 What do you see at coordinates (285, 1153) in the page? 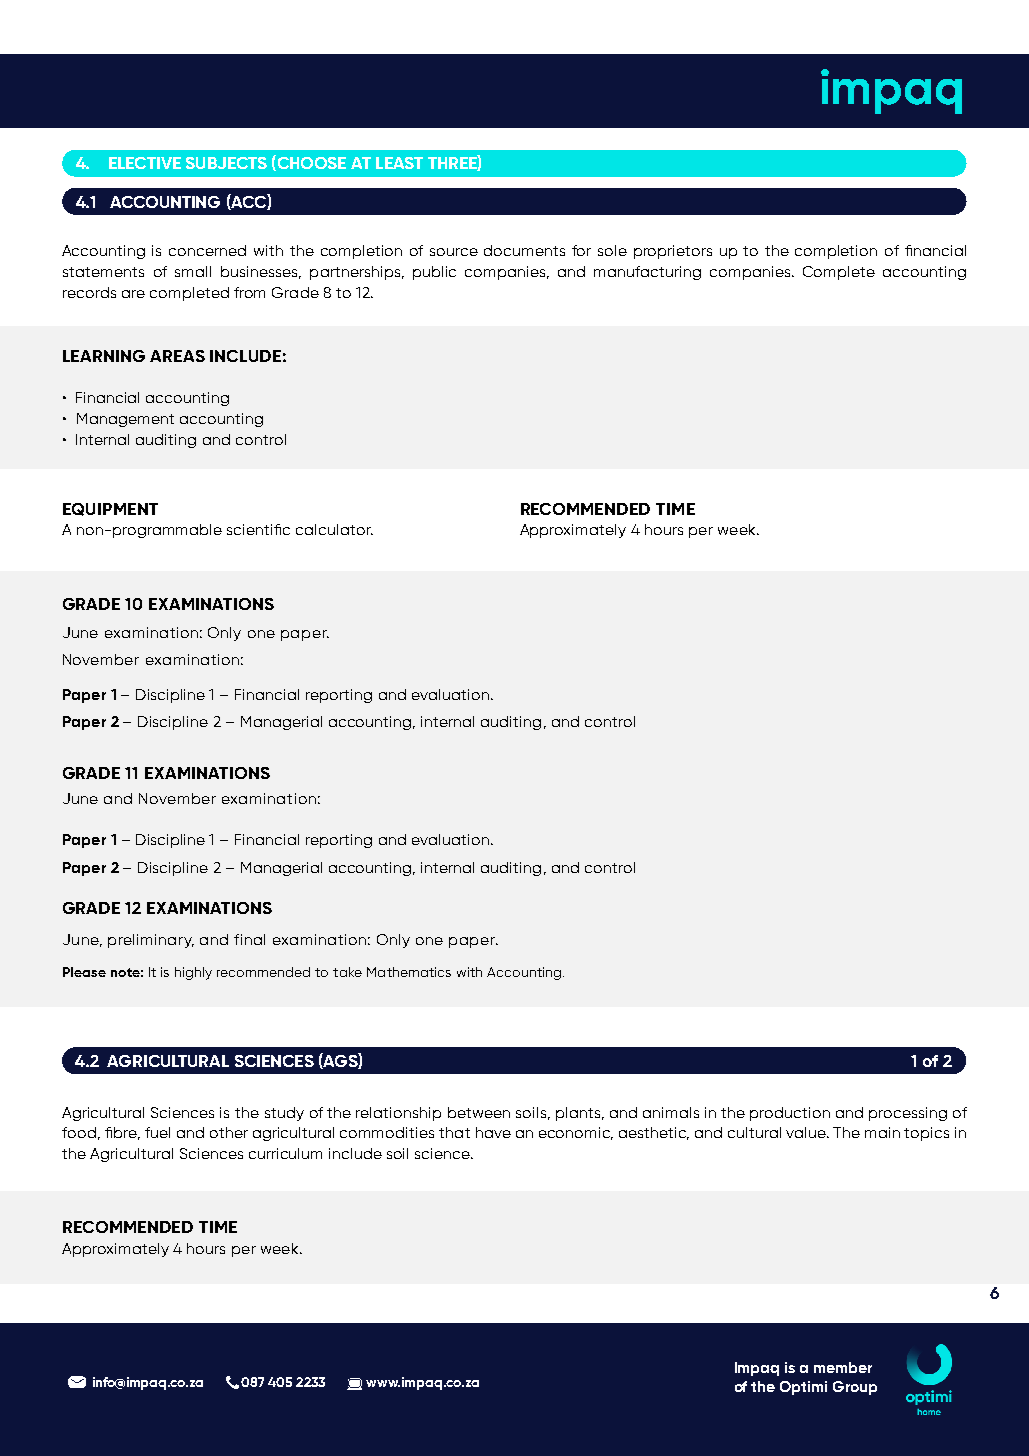
I see `curriculum` at bounding box center [285, 1153].
